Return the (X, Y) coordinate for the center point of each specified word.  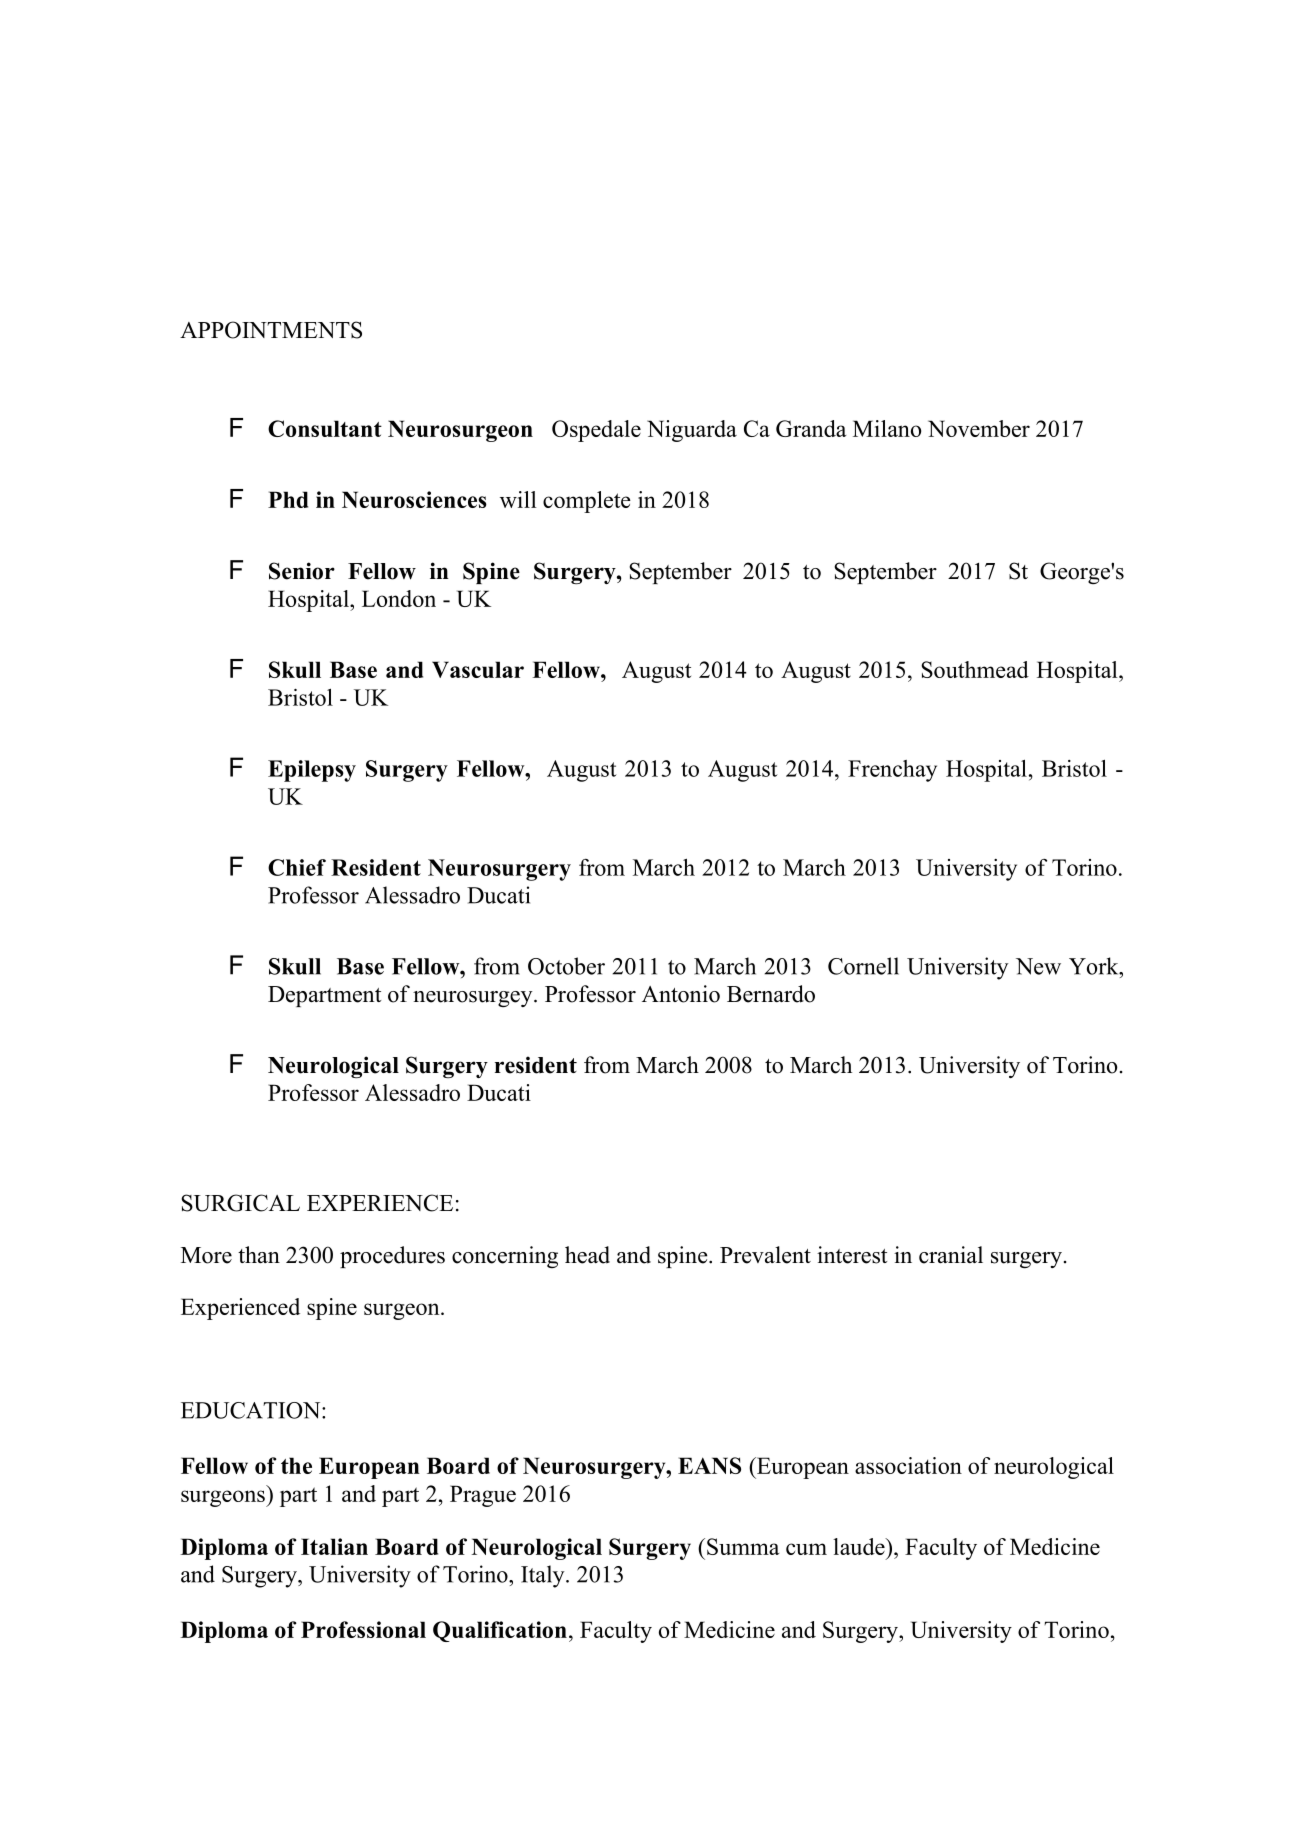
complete (587, 502)
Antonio (681, 994)
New (1038, 966)
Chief (297, 867)
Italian (334, 1546)
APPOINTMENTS (271, 330)
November (979, 428)
